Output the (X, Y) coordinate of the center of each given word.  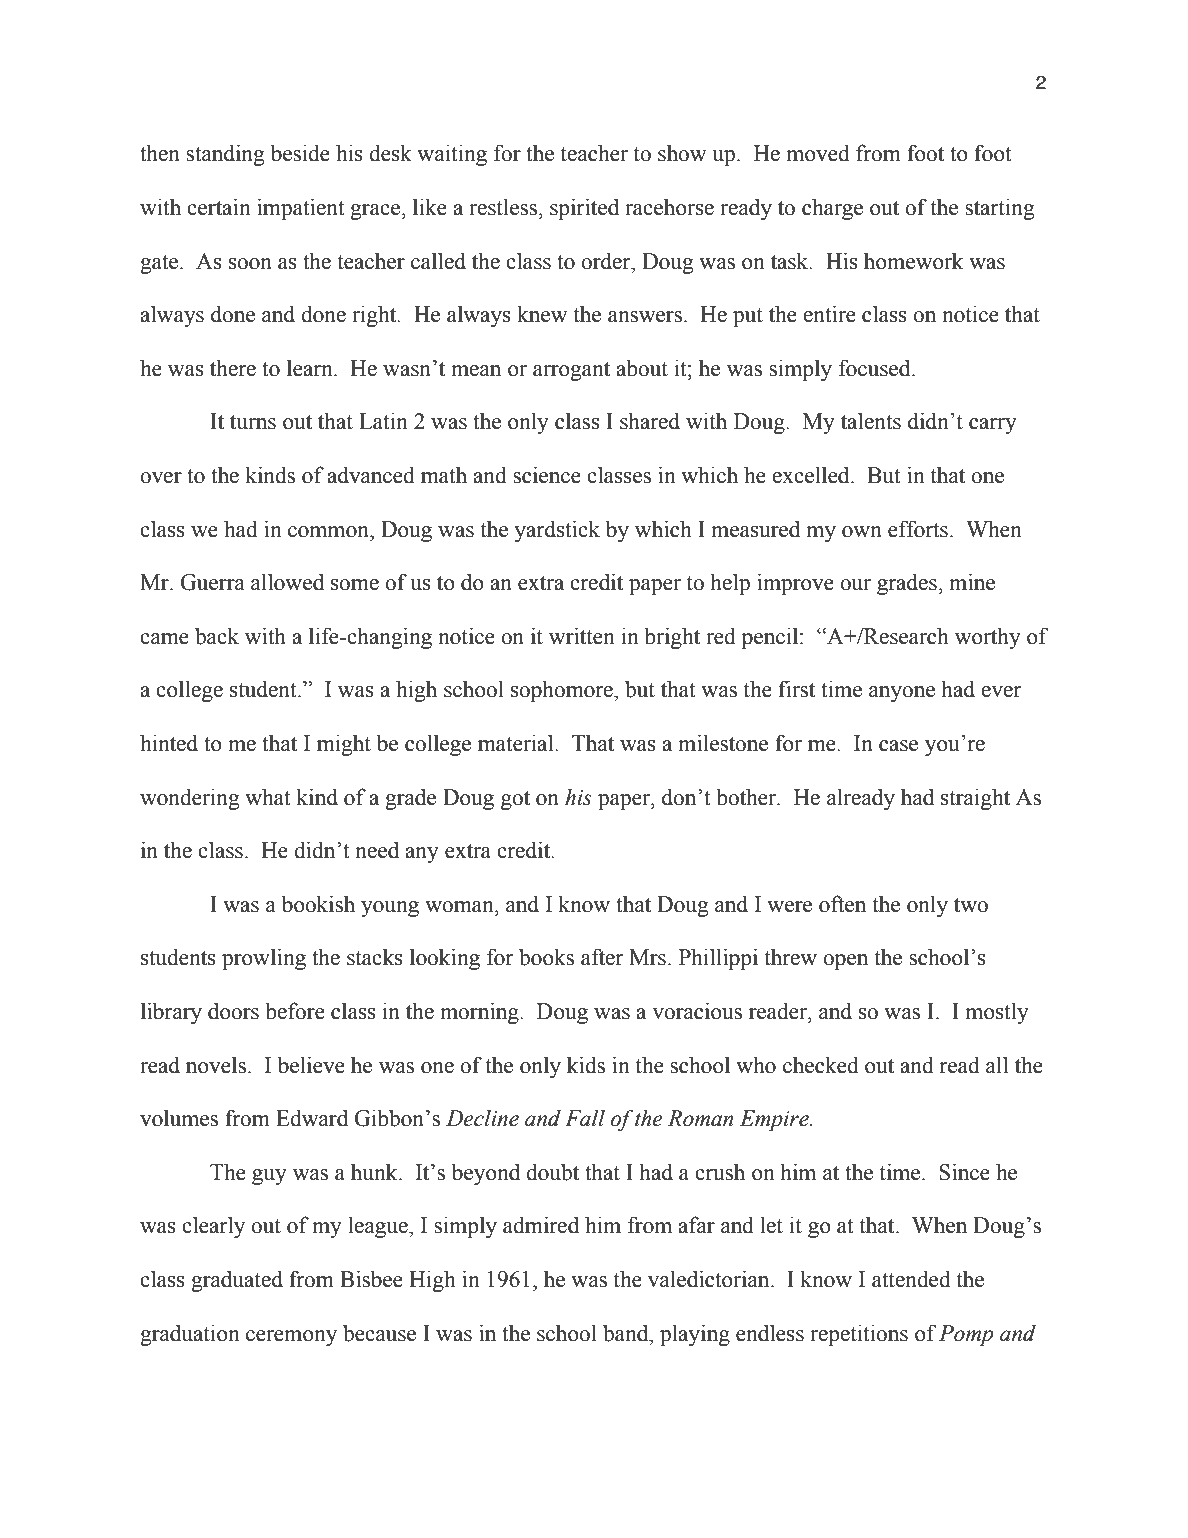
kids (586, 1065)
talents (871, 421)
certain (219, 207)
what (268, 797)
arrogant (571, 371)
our (855, 585)
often (842, 904)
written (582, 636)
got (515, 800)
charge (832, 209)
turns (253, 422)
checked (821, 1065)
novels (216, 1065)
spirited (584, 209)
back (217, 636)
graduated (237, 1281)
